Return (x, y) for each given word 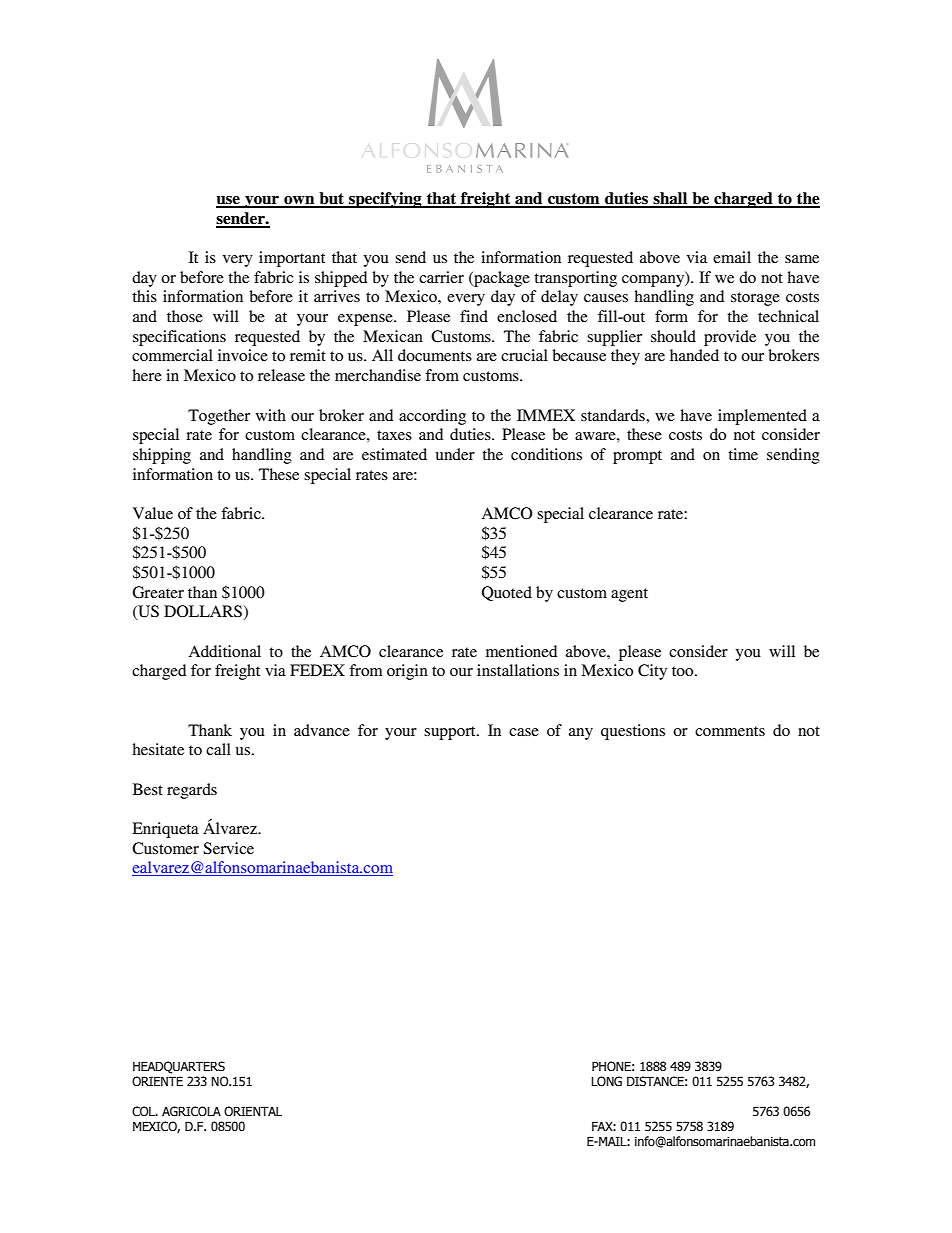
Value (153, 513)
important (292, 259)
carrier (441, 277)
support (451, 733)
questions (633, 732)
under (455, 454)
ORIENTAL (253, 1111)
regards (192, 791)
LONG (606, 1081)
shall (670, 199)
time (743, 454)
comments (730, 731)
